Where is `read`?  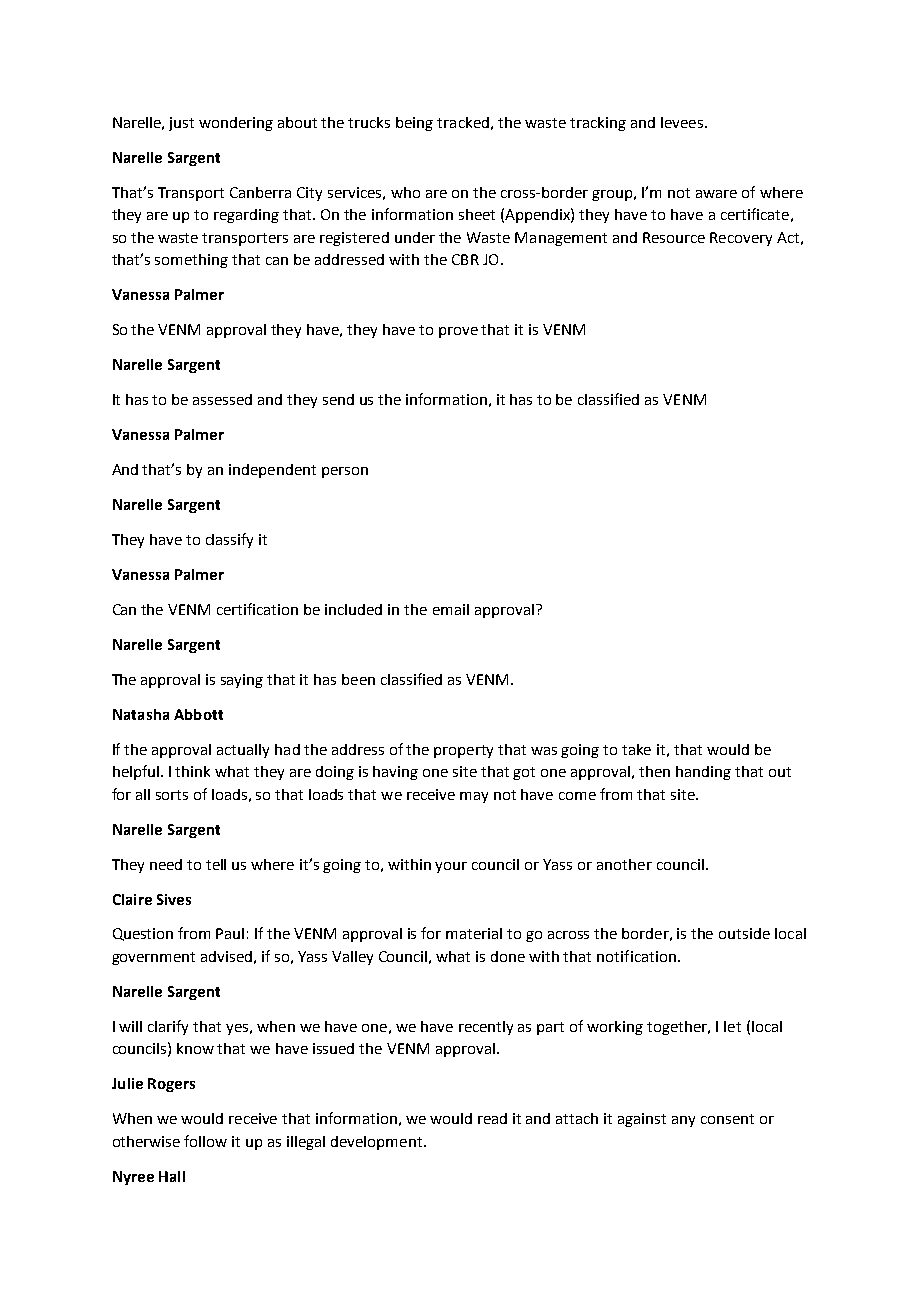 read is located at coordinates (492, 1118).
